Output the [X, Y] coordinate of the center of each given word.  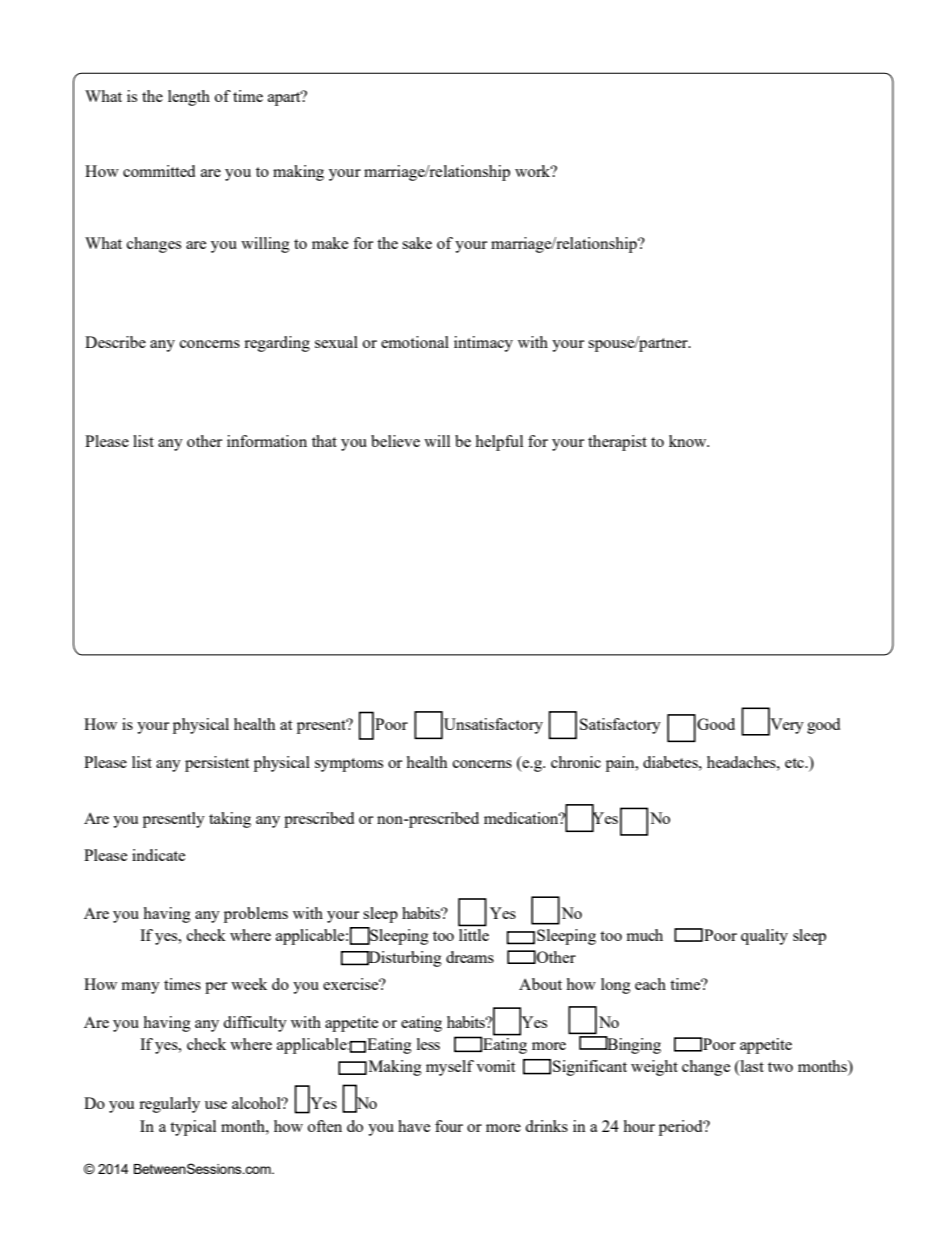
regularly [169, 1105]
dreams [470, 957]
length [189, 98]
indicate [158, 855]
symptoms [349, 765]
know [689, 441]
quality [764, 937]
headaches [742, 762]
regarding [277, 344]
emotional [415, 342]
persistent [217, 764]
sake [417, 243]
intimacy [483, 344]
